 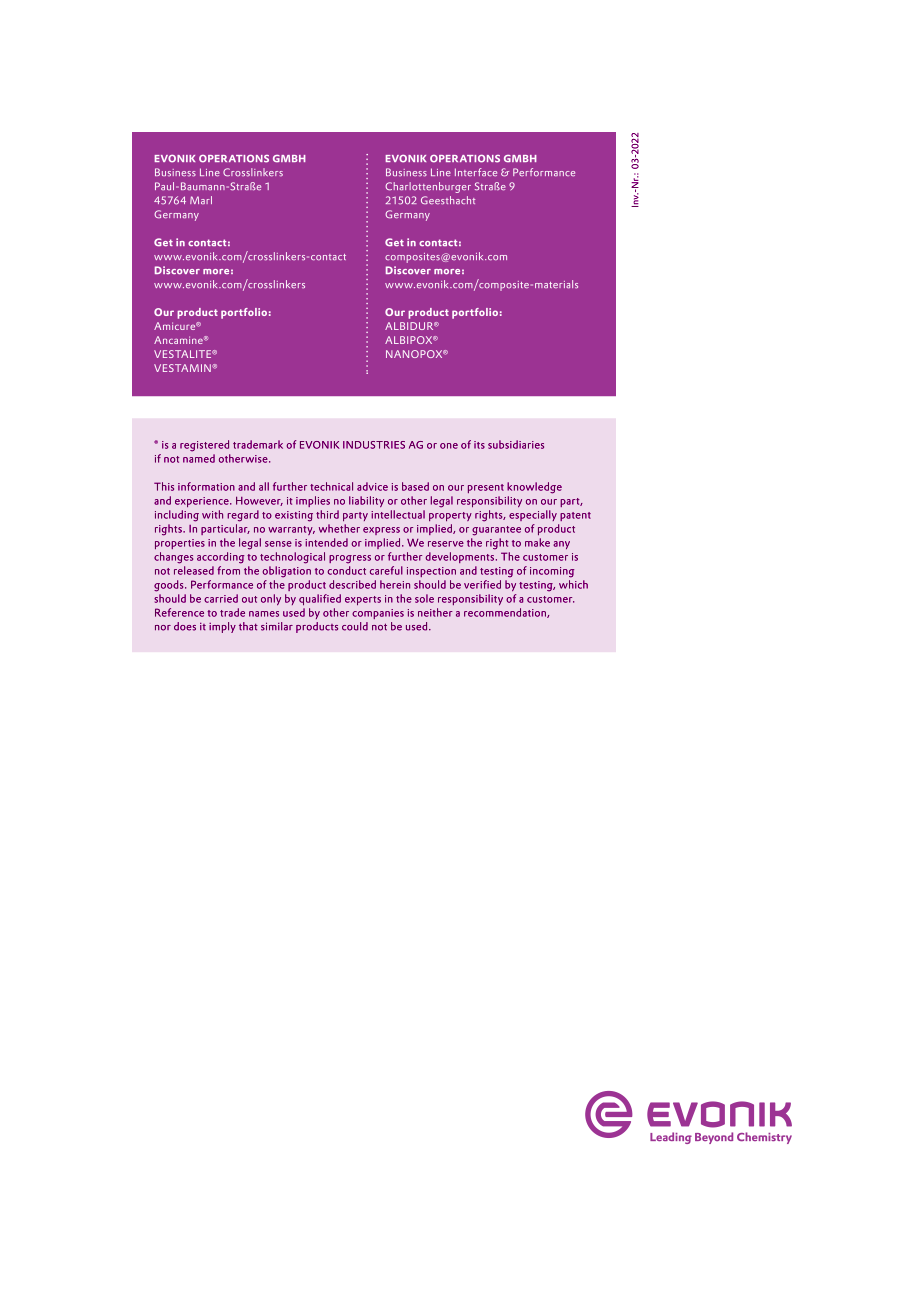 I want to click on registered, so click(x=204, y=446).
